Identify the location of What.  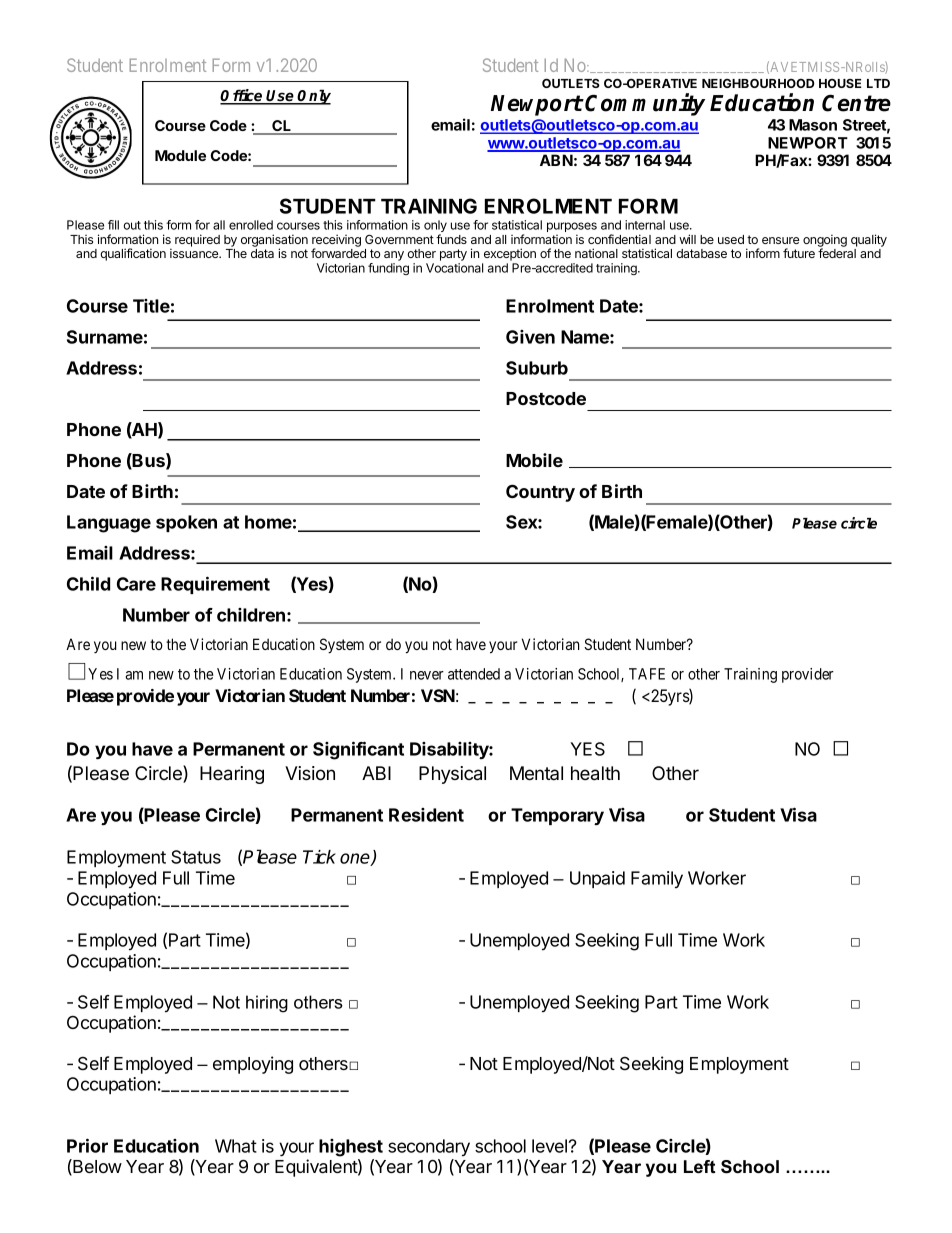
(236, 1146).
